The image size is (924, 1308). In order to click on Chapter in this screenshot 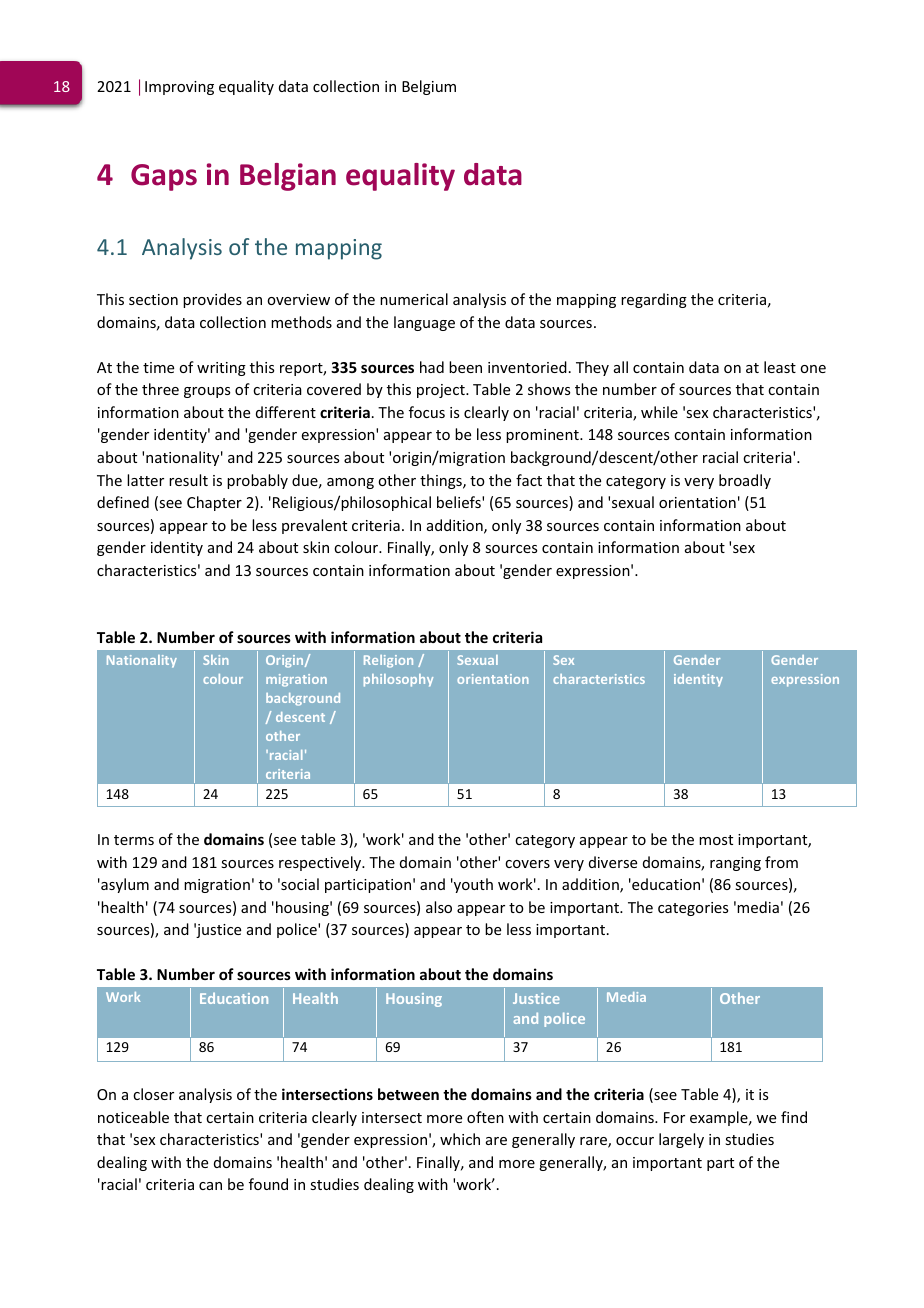, I will do `click(214, 503)`.
